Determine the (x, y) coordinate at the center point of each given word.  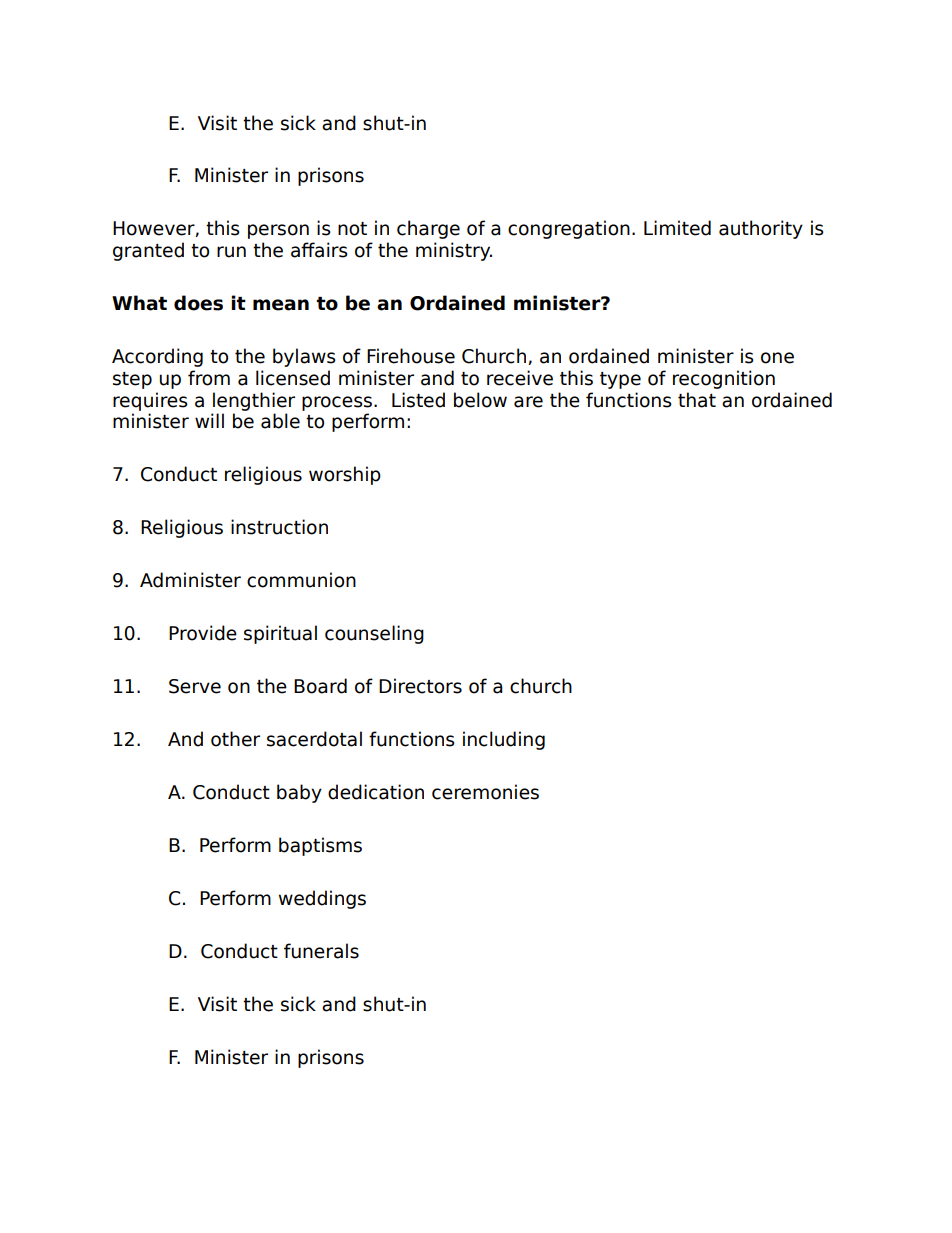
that (697, 400)
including (504, 740)
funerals (321, 951)
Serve (195, 686)
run (231, 252)
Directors (420, 686)
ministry (454, 251)
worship (345, 475)
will (209, 420)
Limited (677, 228)
